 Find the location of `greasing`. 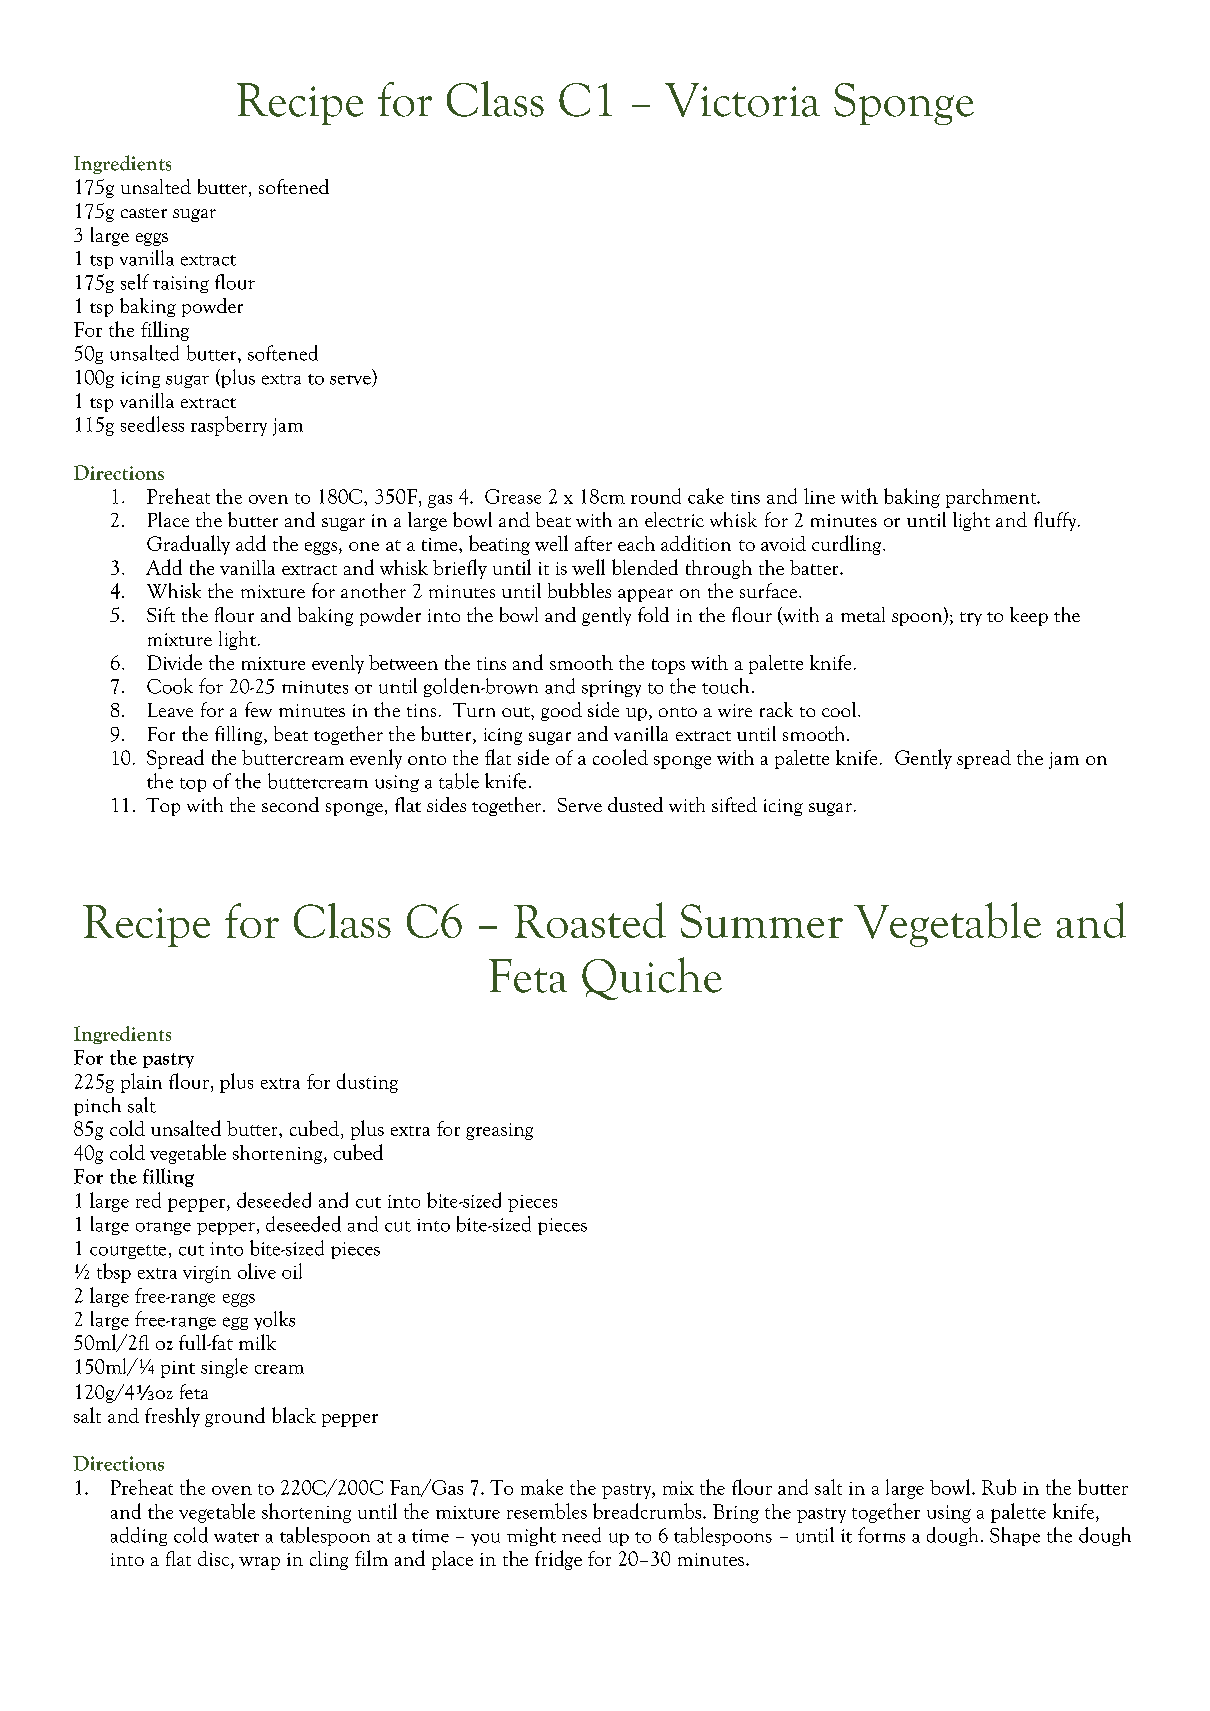

greasing is located at coordinates (499, 1131).
